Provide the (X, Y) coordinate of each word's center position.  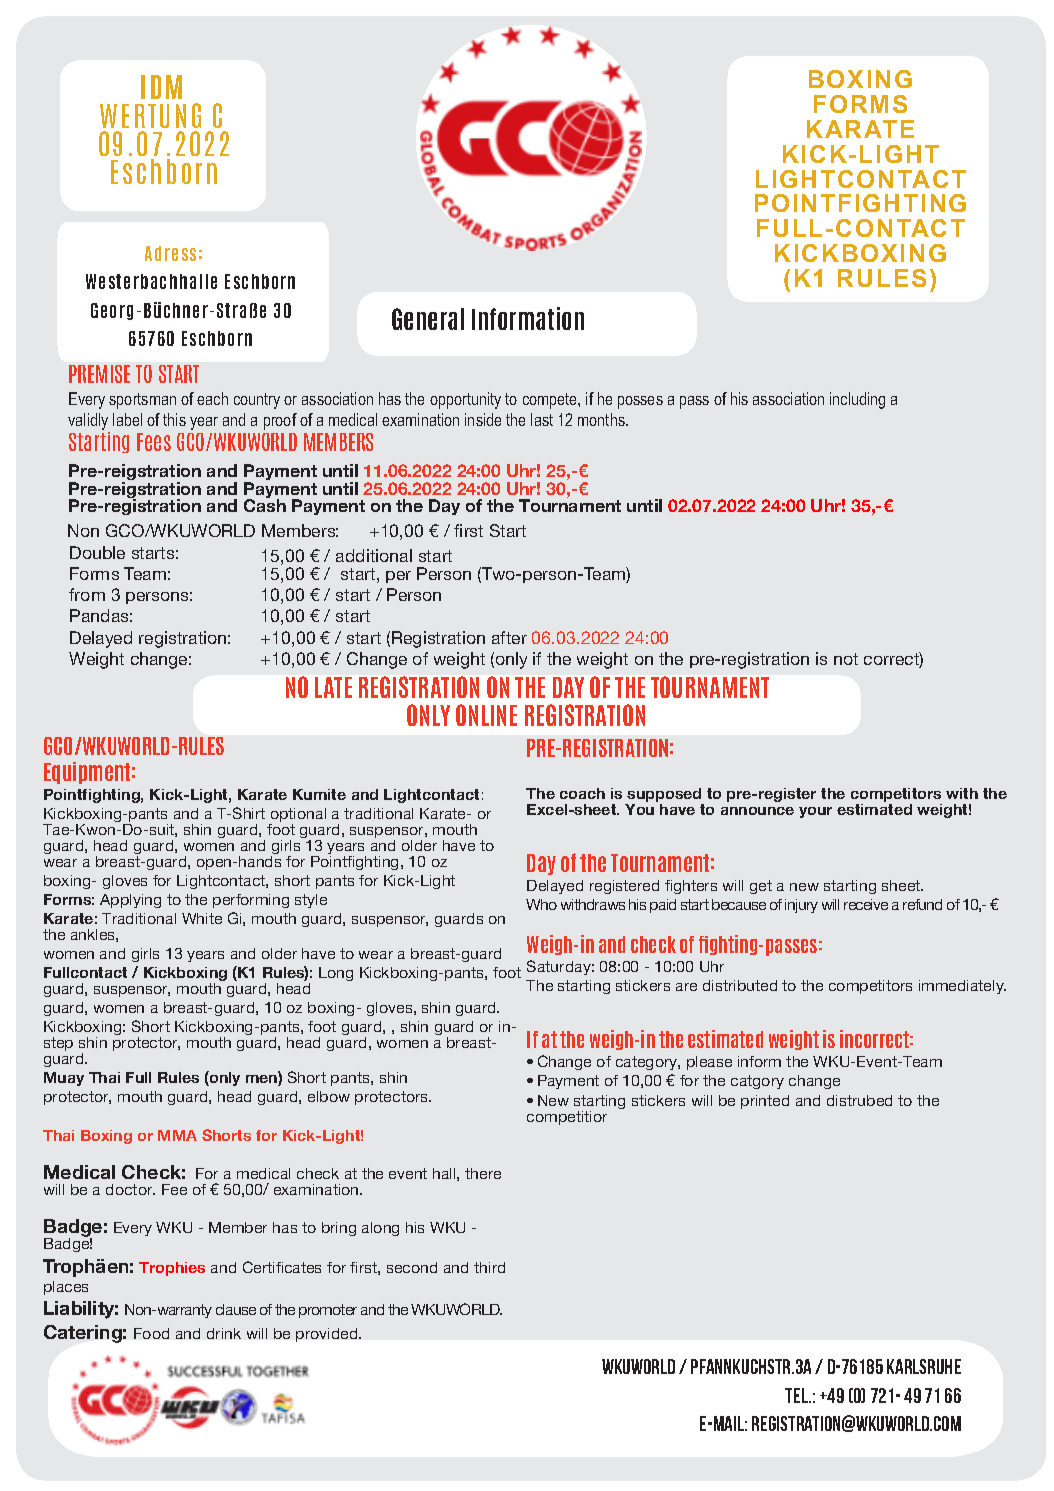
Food (151, 1333)
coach (582, 793)
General (428, 319)
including (857, 400)
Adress (170, 253)
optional (297, 816)
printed (765, 1102)
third (489, 1267)
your (815, 812)
